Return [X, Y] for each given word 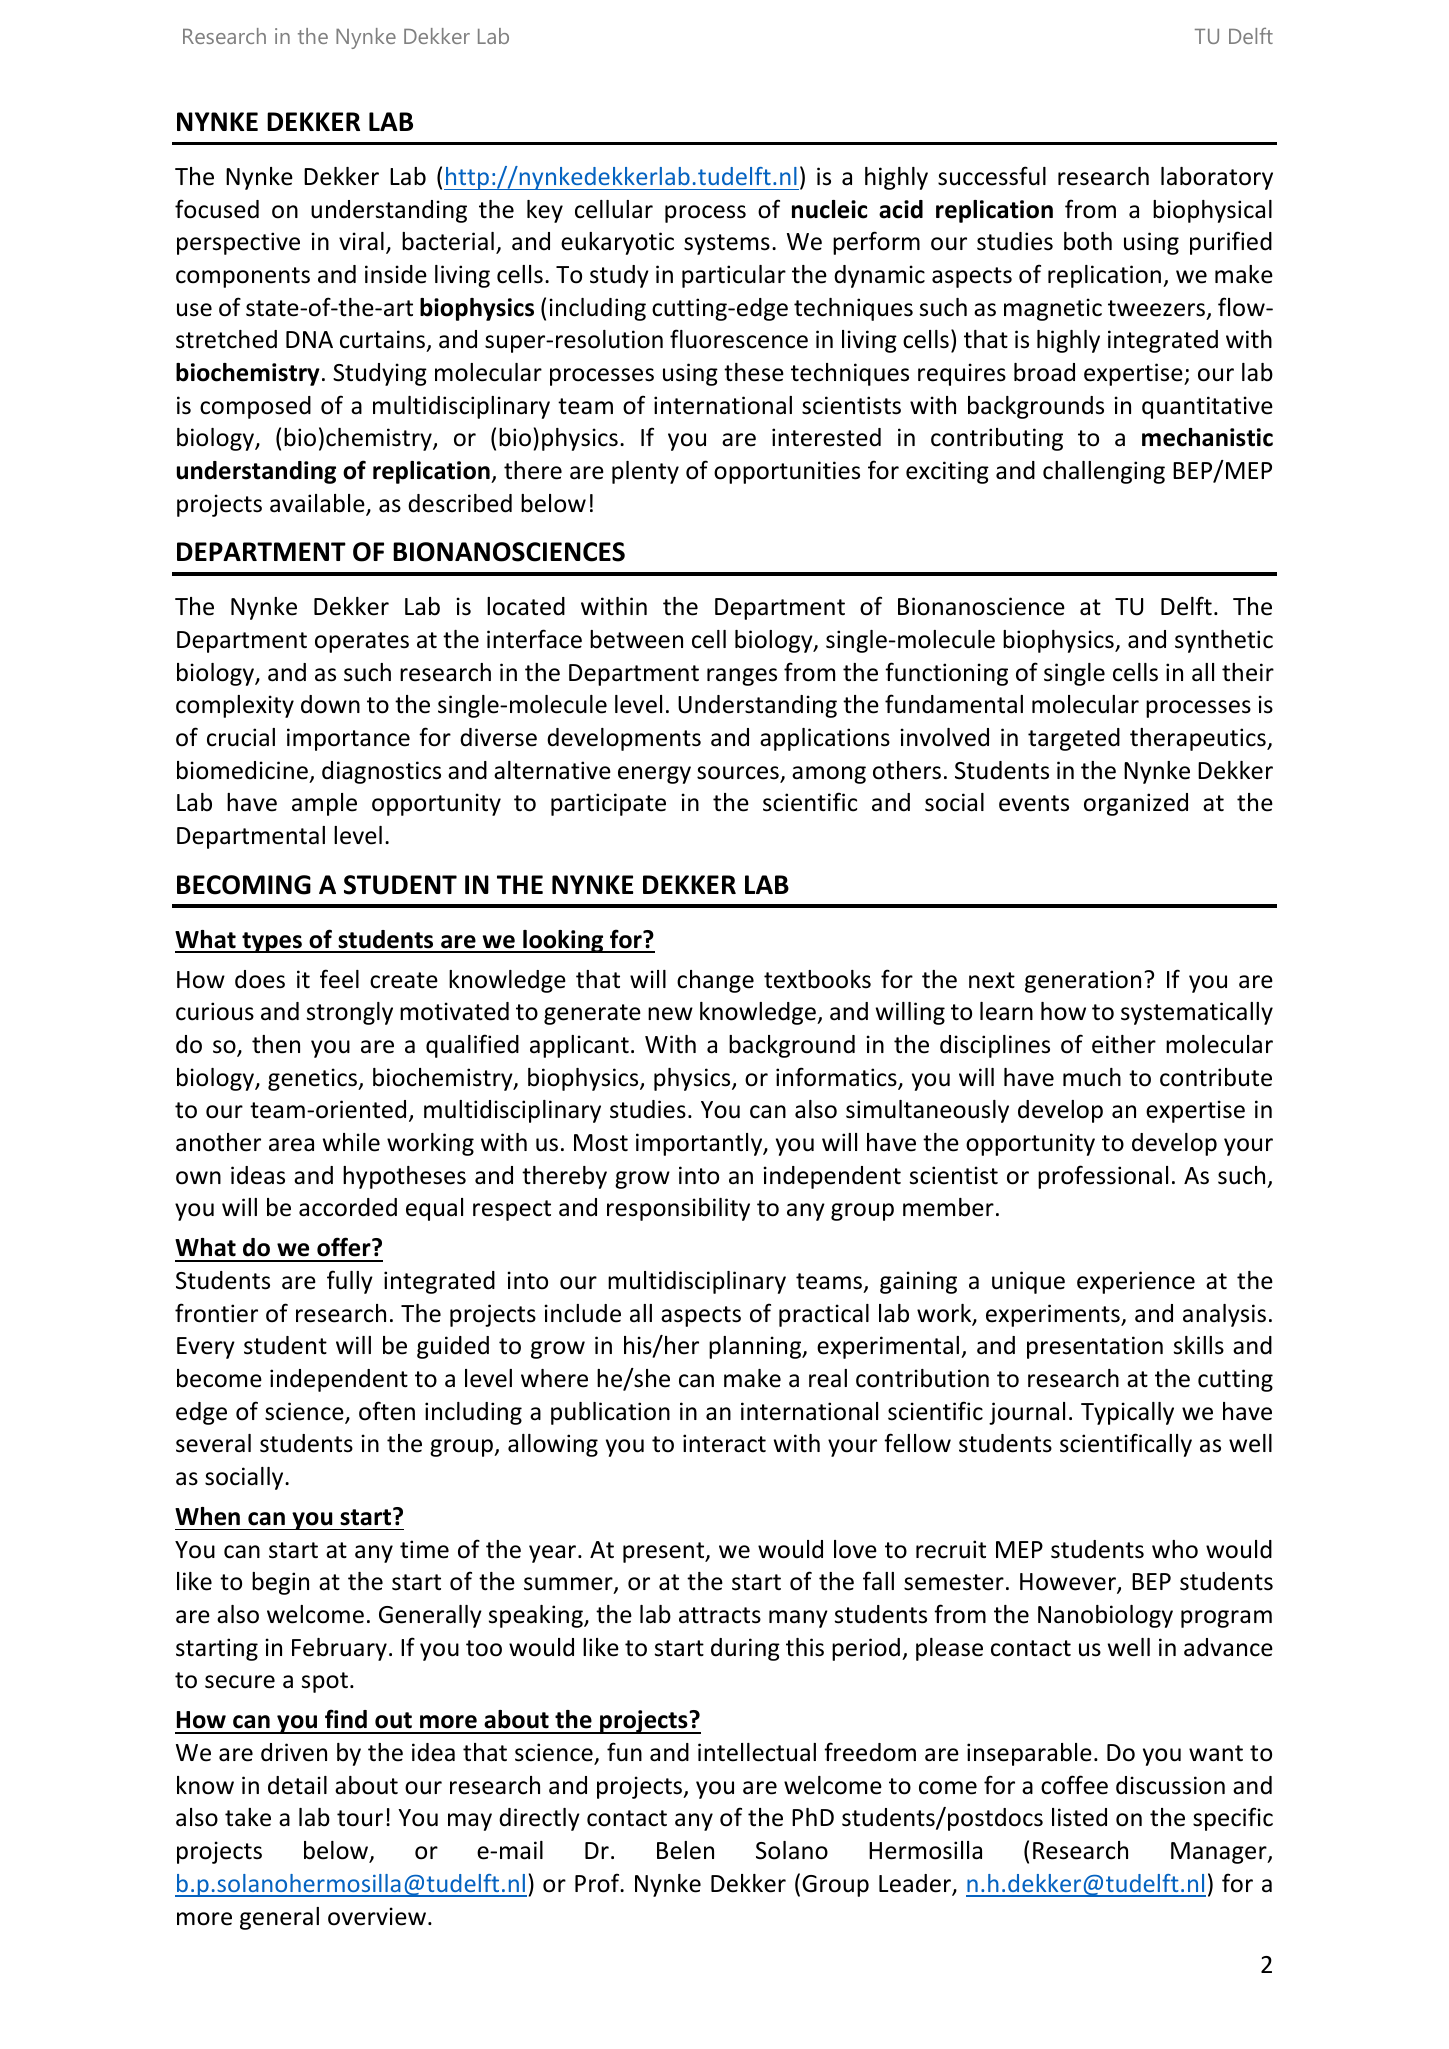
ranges [742, 677]
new [670, 1014]
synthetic [1224, 641]
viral [361, 241]
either [1124, 1044]
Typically [1127, 1413]
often [387, 1411]
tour [360, 1818]
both [1088, 241]
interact [724, 1443]
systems [727, 244]
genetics [313, 1079]
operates [362, 642]
